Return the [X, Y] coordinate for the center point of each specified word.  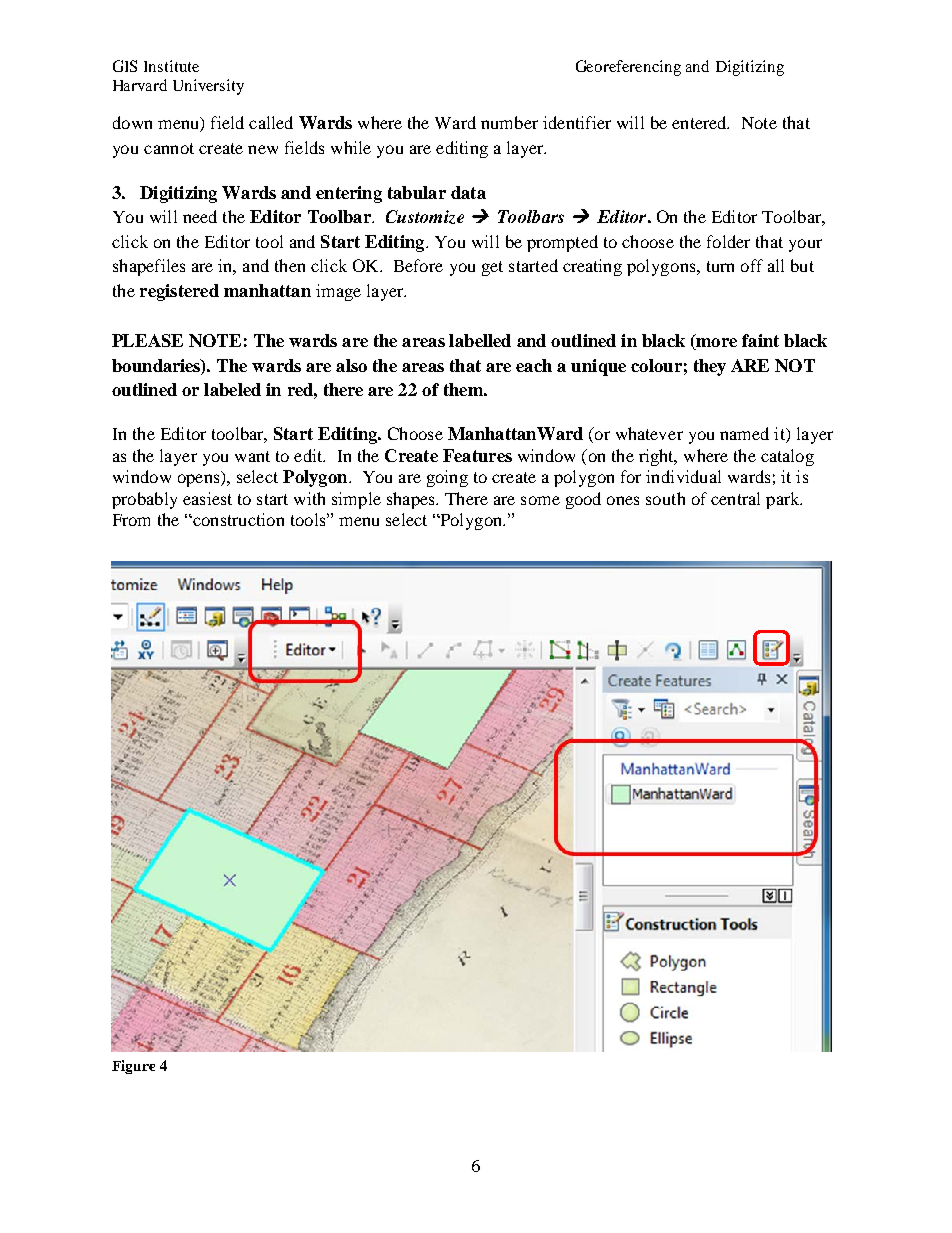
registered [179, 292]
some [540, 500]
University [208, 87]
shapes [412, 500]
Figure [133, 1067]
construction [237, 519]
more [715, 341]
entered [700, 122]
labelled [480, 340]
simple [356, 500]
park [784, 500]
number [509, 122]
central [735, 498]
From [131, 520]
